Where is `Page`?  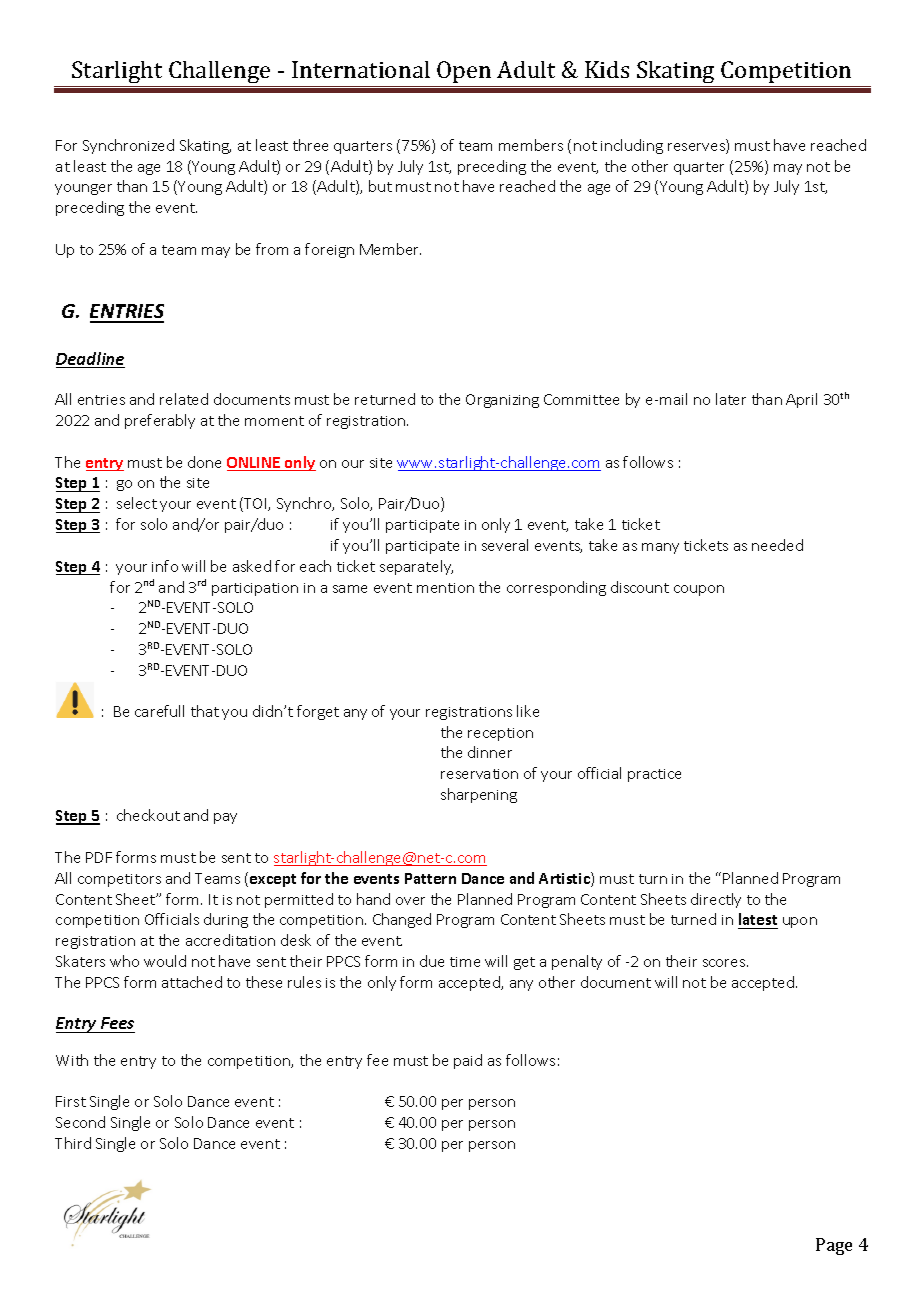 Page is located at coordinates (834, 1246).
